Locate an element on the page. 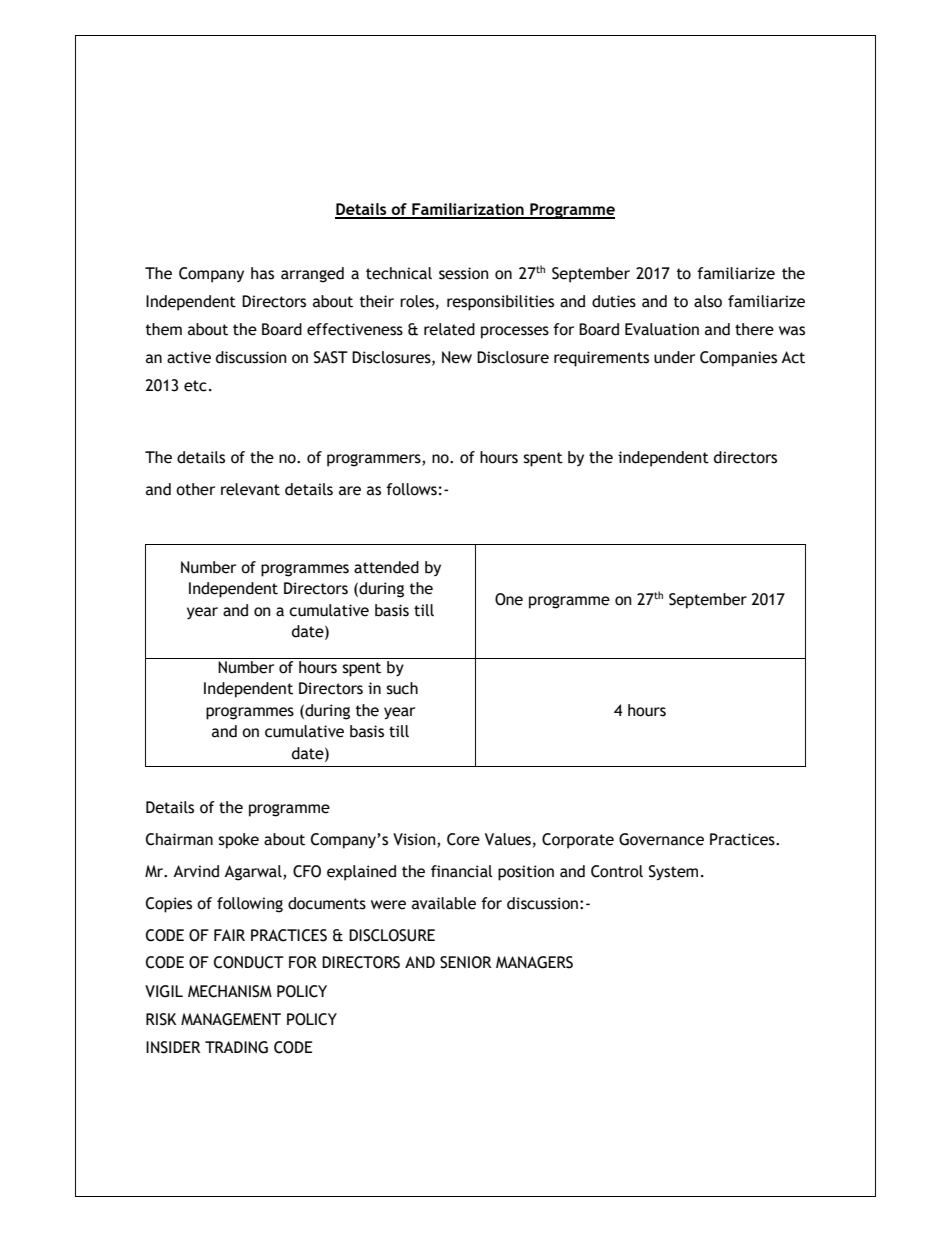 The width and height of the page is (952, 1233). Governance is located at coordinates (661, 839).
